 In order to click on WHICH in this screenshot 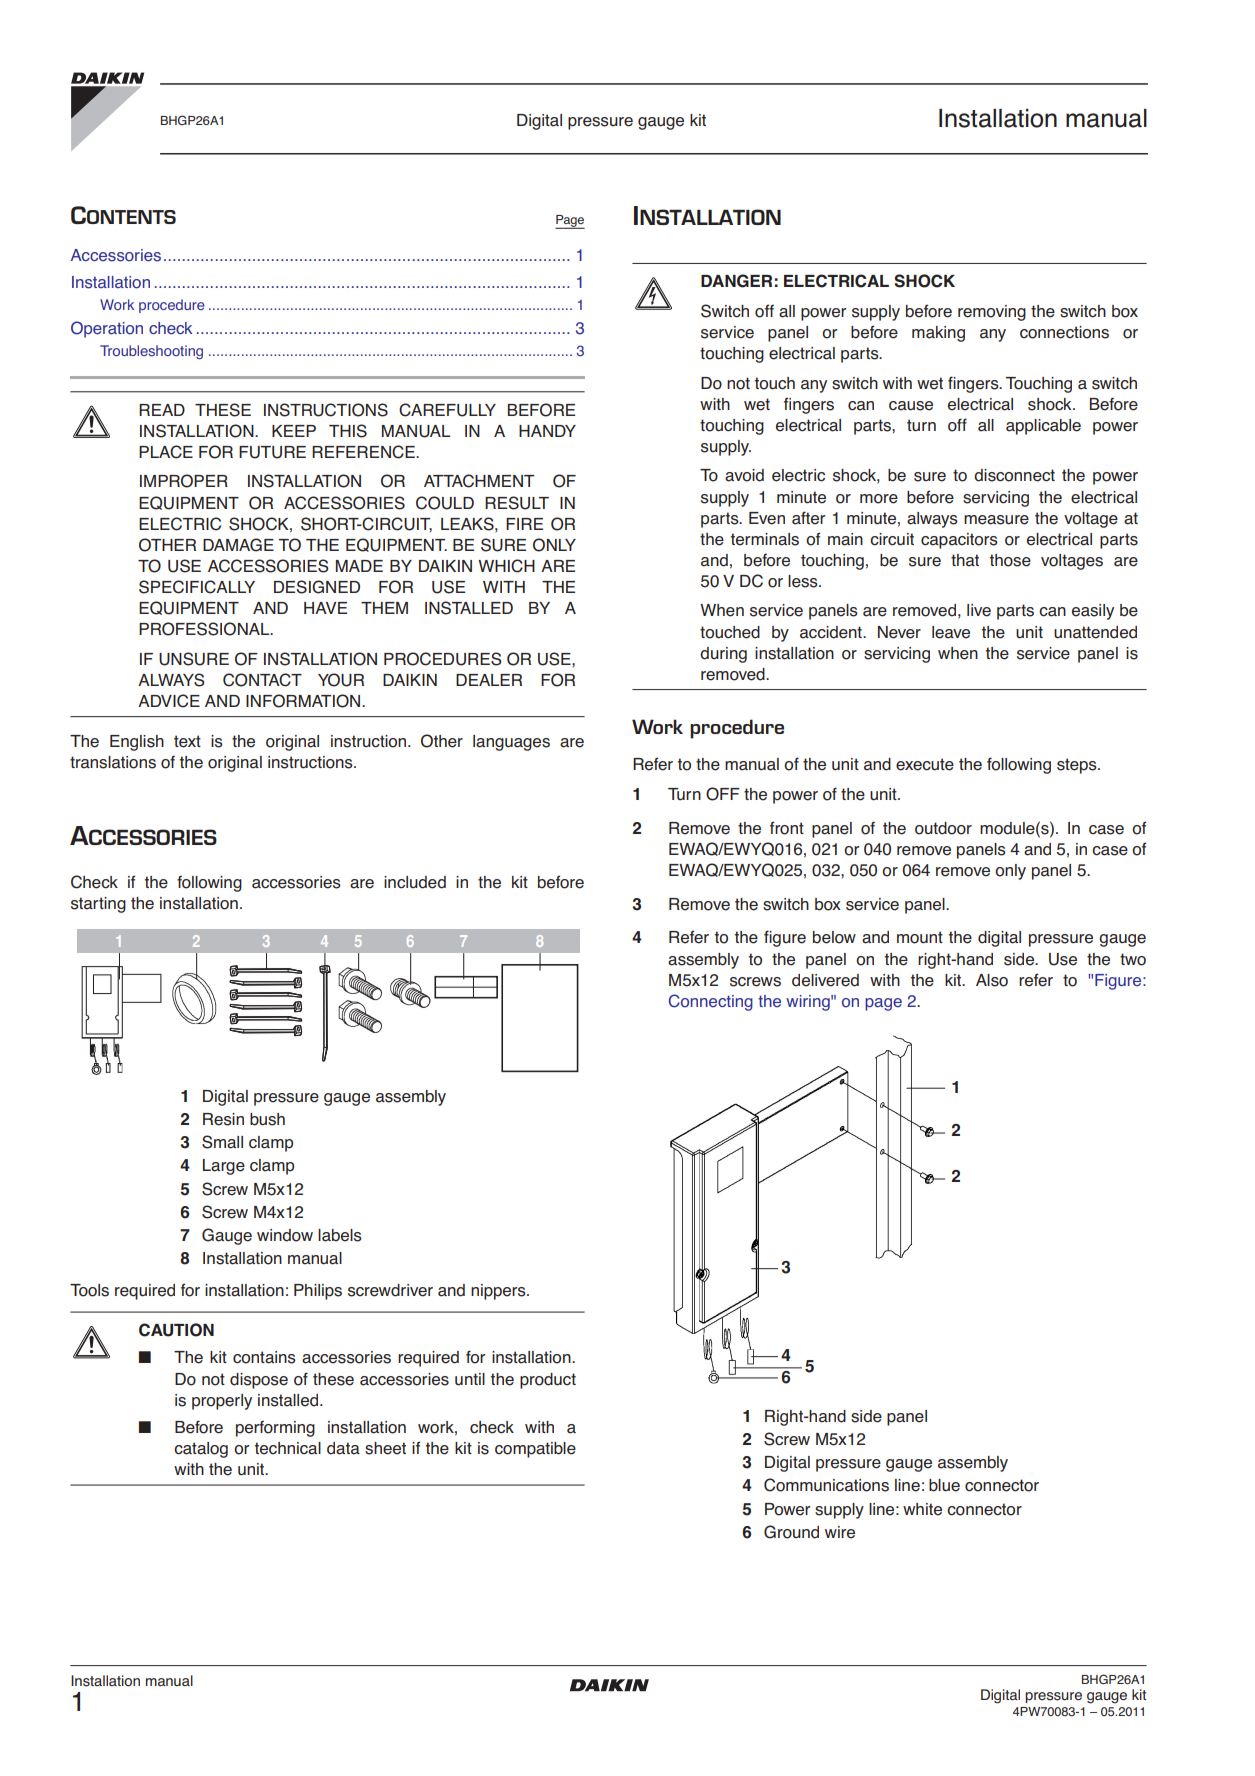, I will do `click(506, 566)`.
